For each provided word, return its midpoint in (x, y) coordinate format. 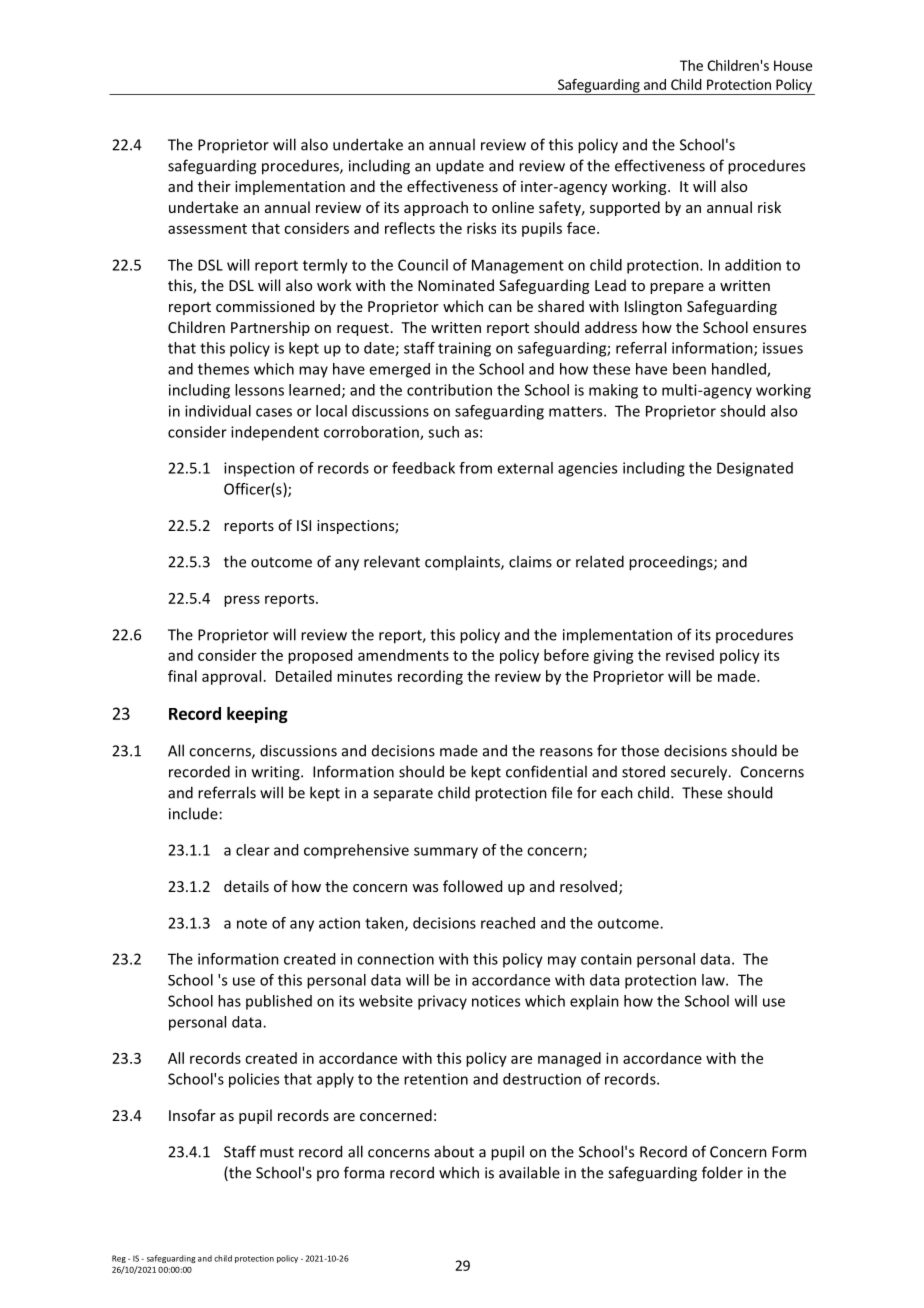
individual (218, 411)
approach (436, 208)
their (214, 186)
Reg (119, 1259)
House (793, 65)
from (475, 468)
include (193, 813)
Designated (755, 469)
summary (446, 853)
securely (700, 773)
